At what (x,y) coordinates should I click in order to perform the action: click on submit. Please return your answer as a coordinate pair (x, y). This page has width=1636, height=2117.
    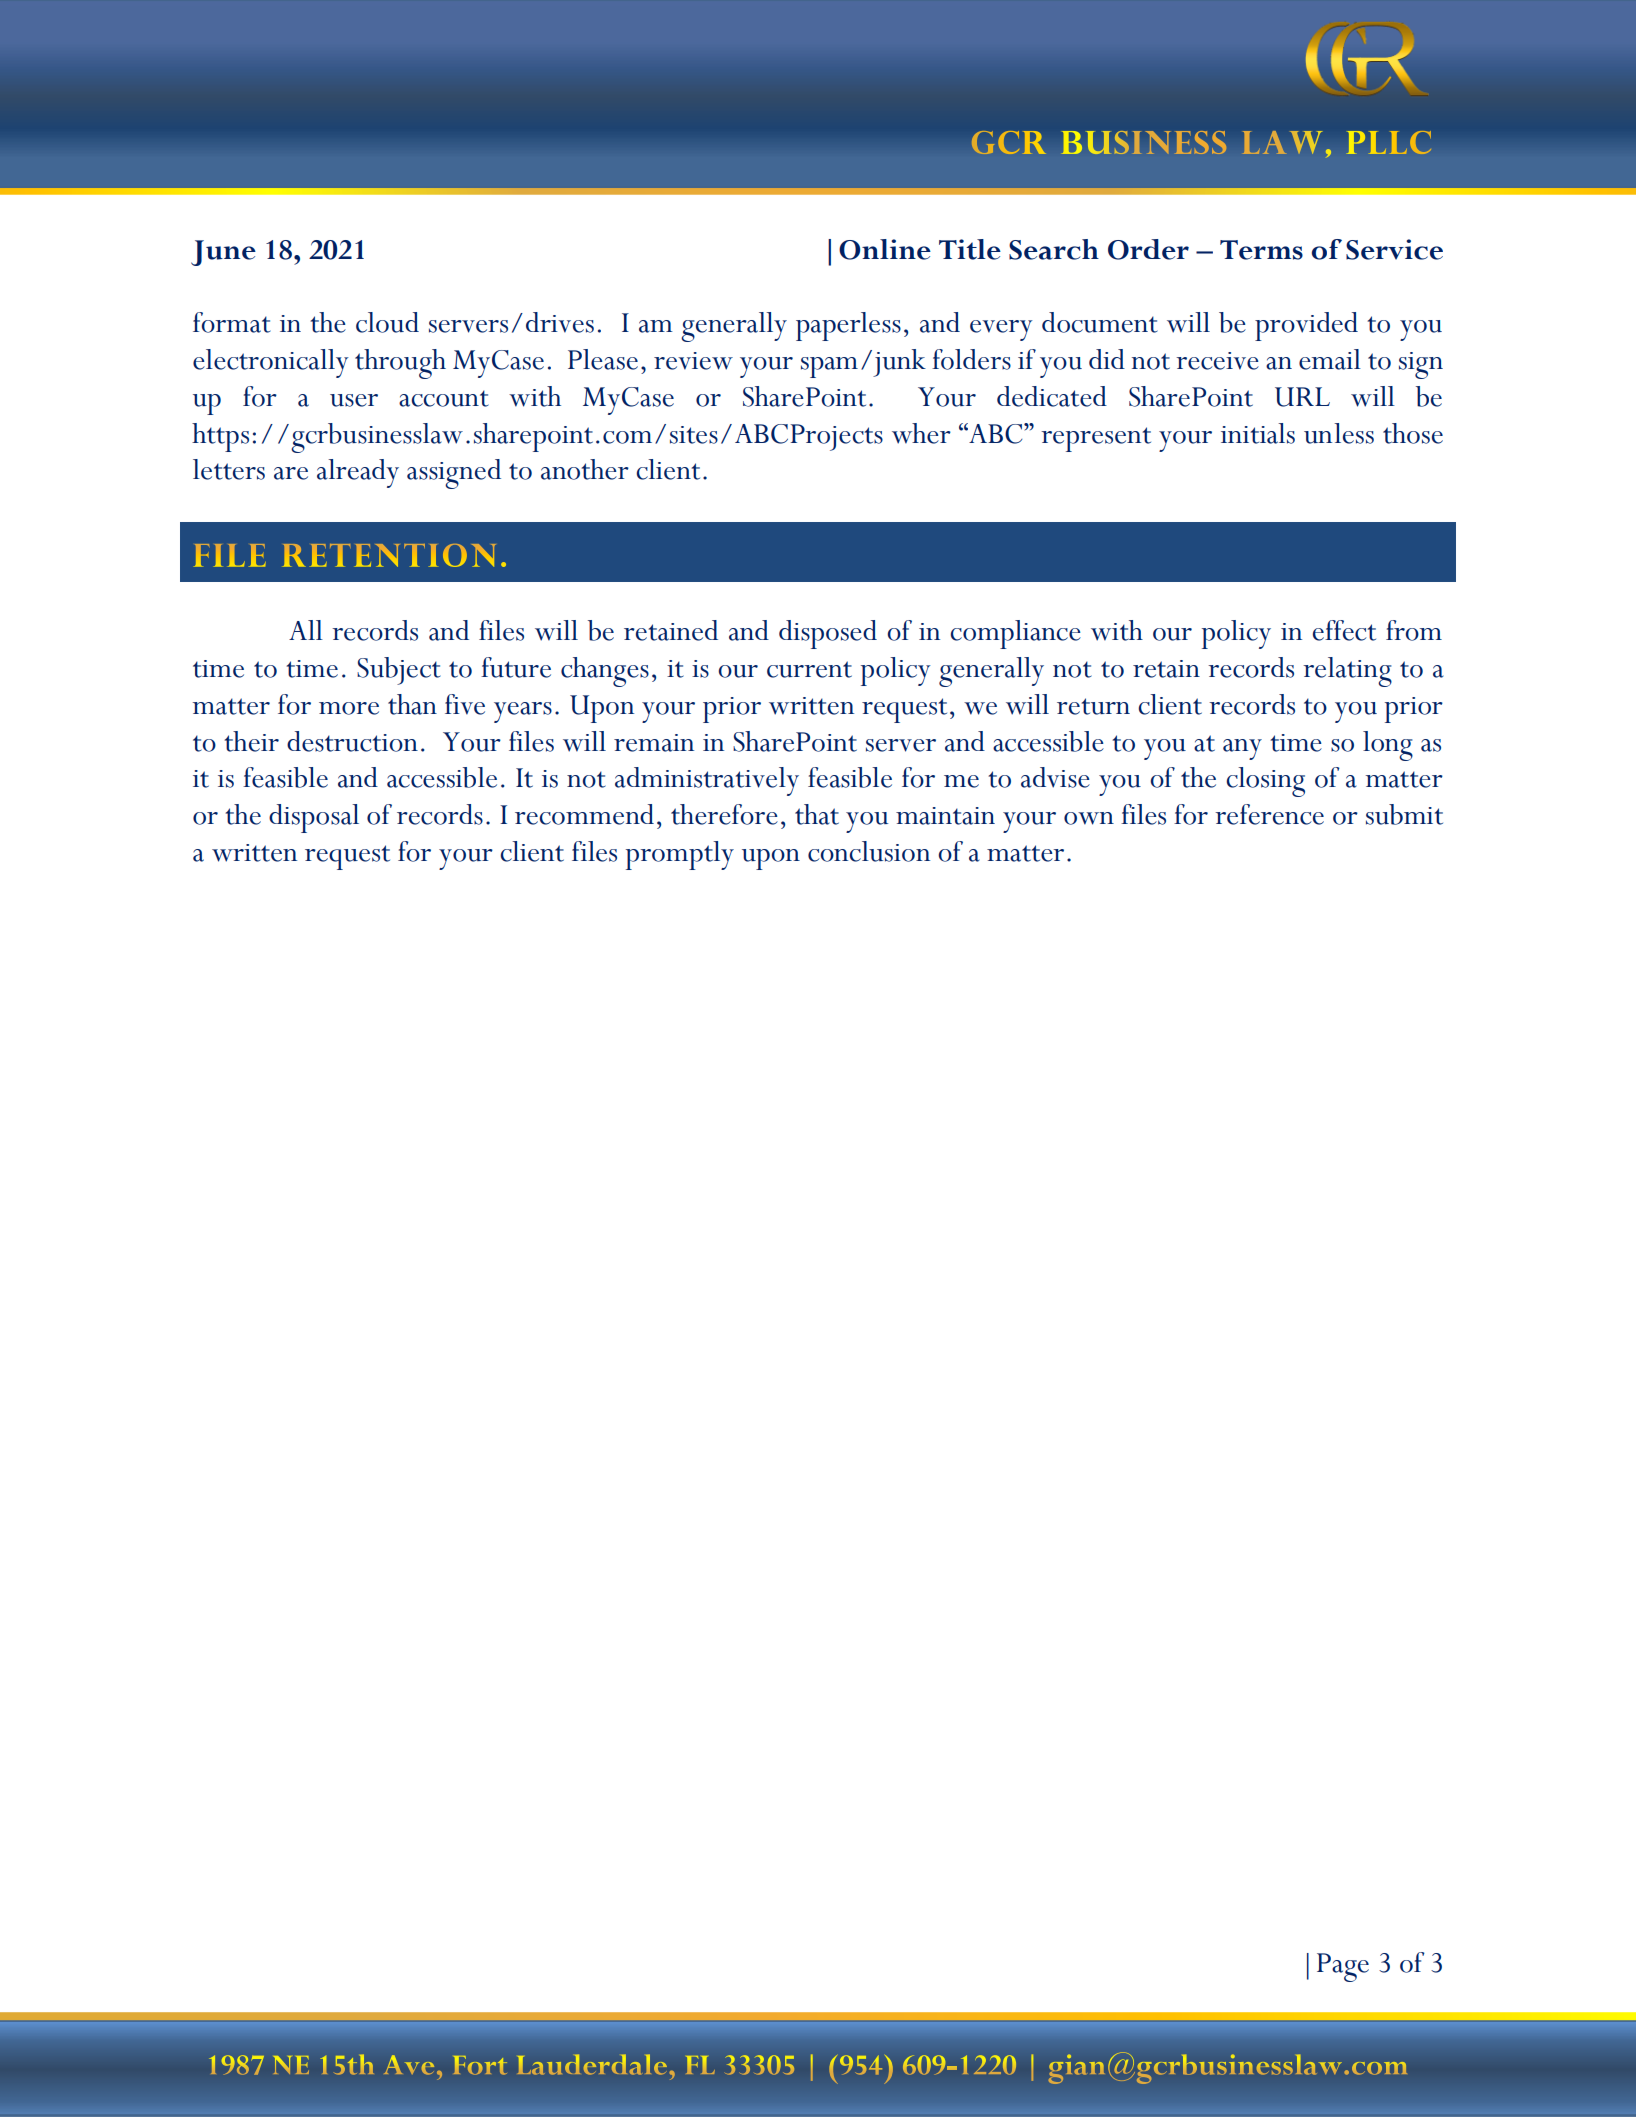
    Looking at the image, I should click on (1404, 814).
